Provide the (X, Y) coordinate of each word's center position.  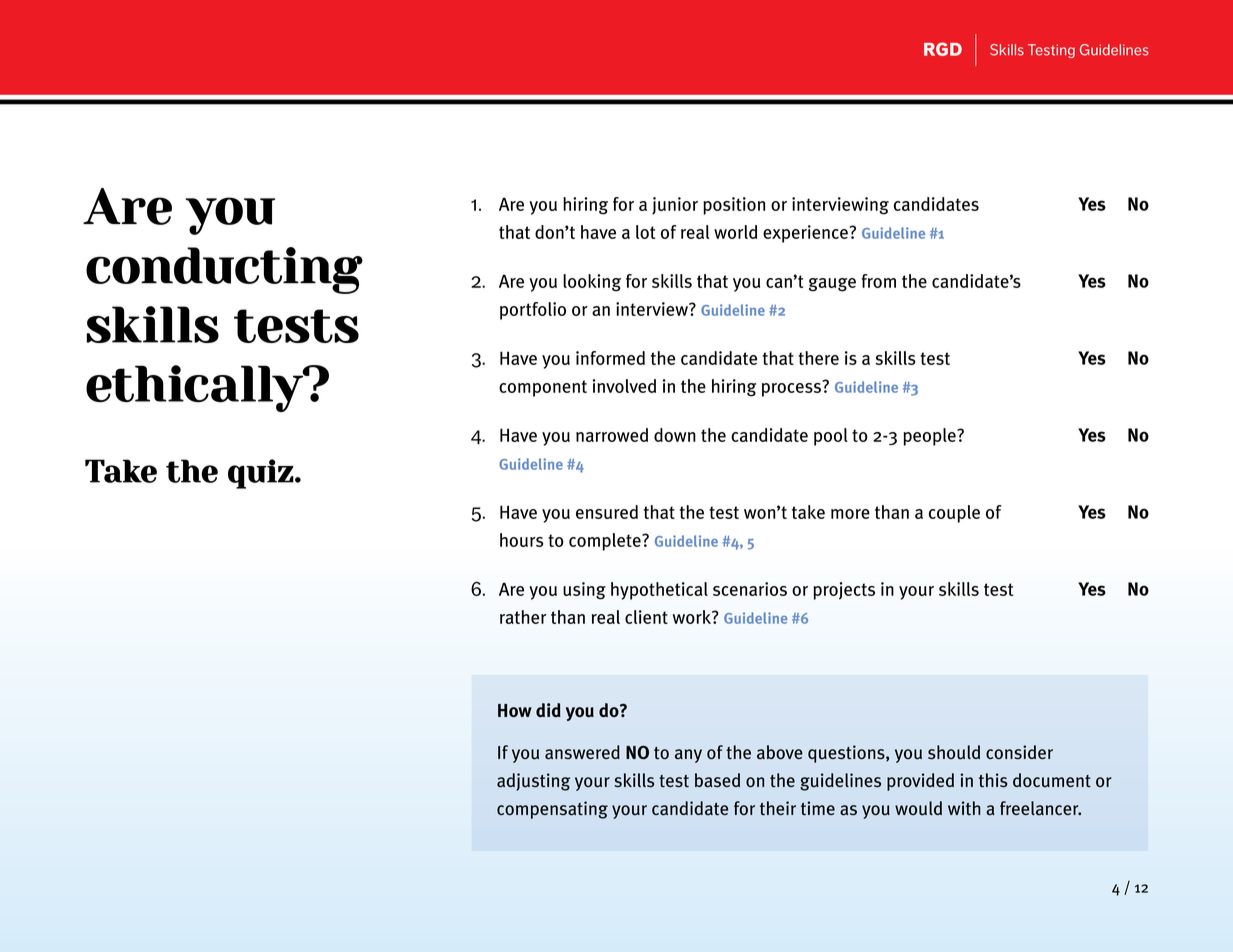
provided (920, 782)
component (543, 388)
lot (646, 232)
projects (844, 591)
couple (954, 514)
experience (805, 234)
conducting (224, 270)
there (818, 358)
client (646, 617)
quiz (261, 474)
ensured (607, 512)
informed (610, 358)
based (717, 780)
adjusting (533, 782)
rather (523, 617)
